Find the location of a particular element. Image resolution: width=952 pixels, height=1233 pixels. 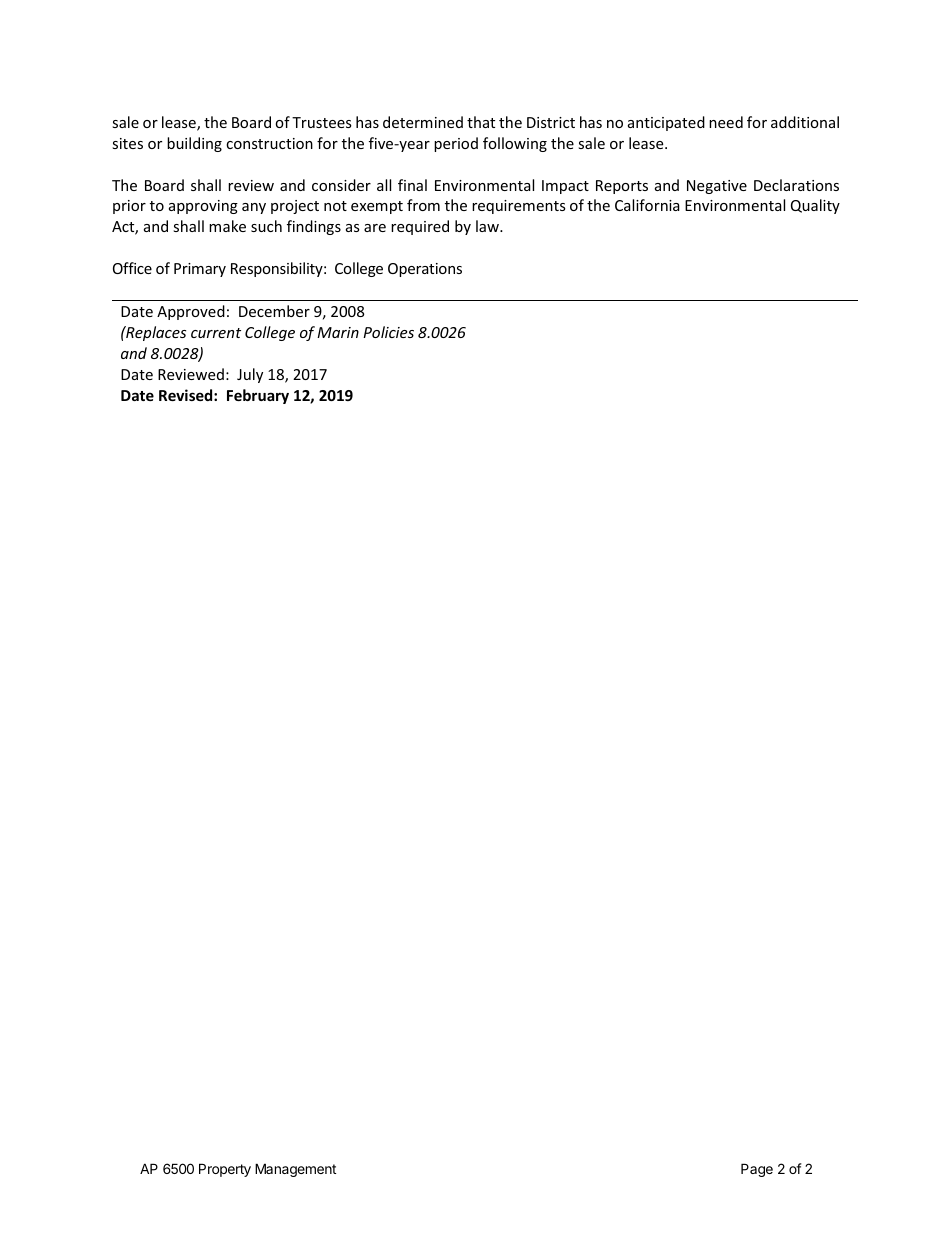

Property is located at coordinates (225, 1170).
